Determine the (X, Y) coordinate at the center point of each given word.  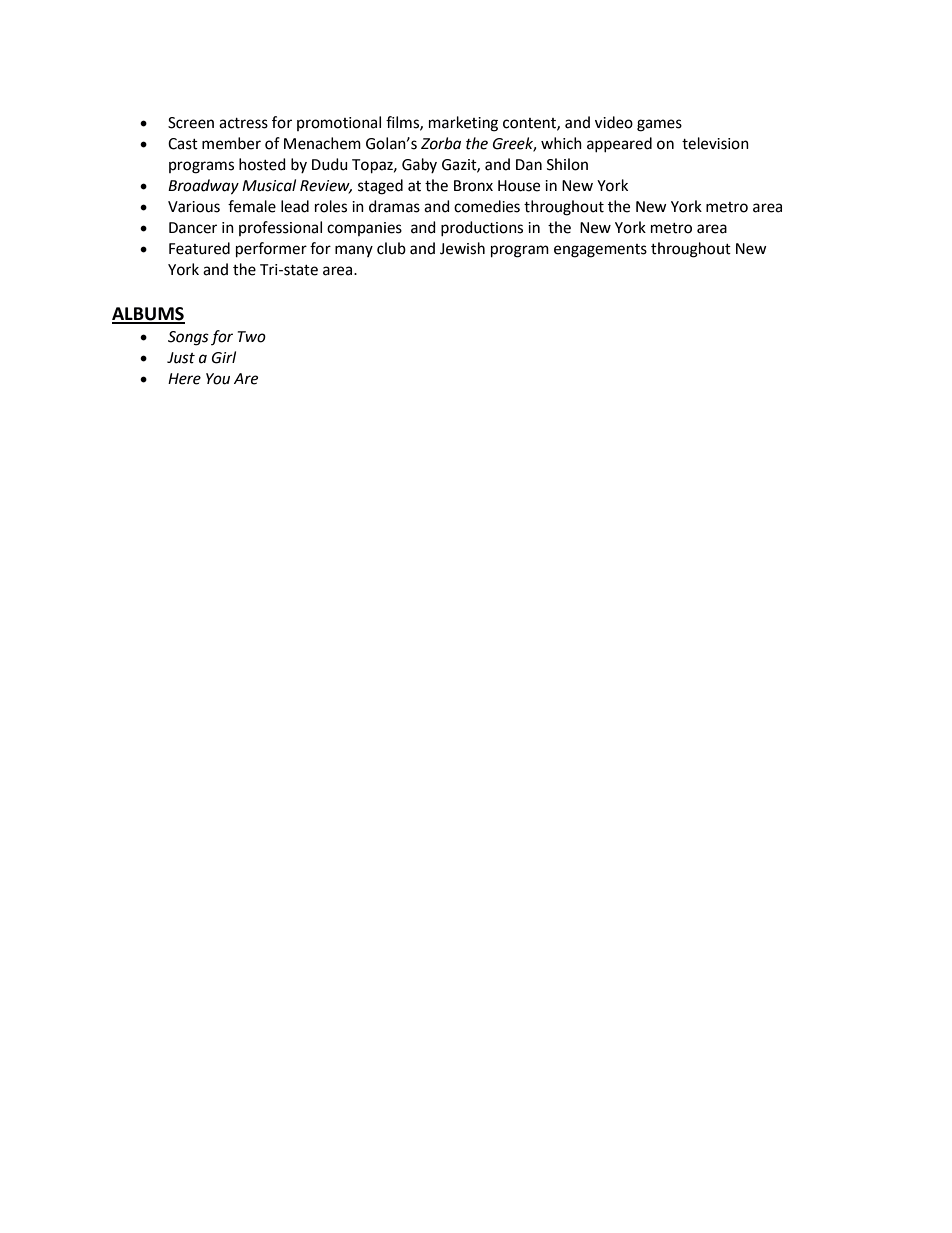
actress (243, 123)
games (659, 125)
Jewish (462, 248)
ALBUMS (148, 315)
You (218, 379)
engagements (600, 251)
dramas (394, 206)
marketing (463, 124)
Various (194, 207)
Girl (224, 357)
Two (251, 337)
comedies (487, 206)
